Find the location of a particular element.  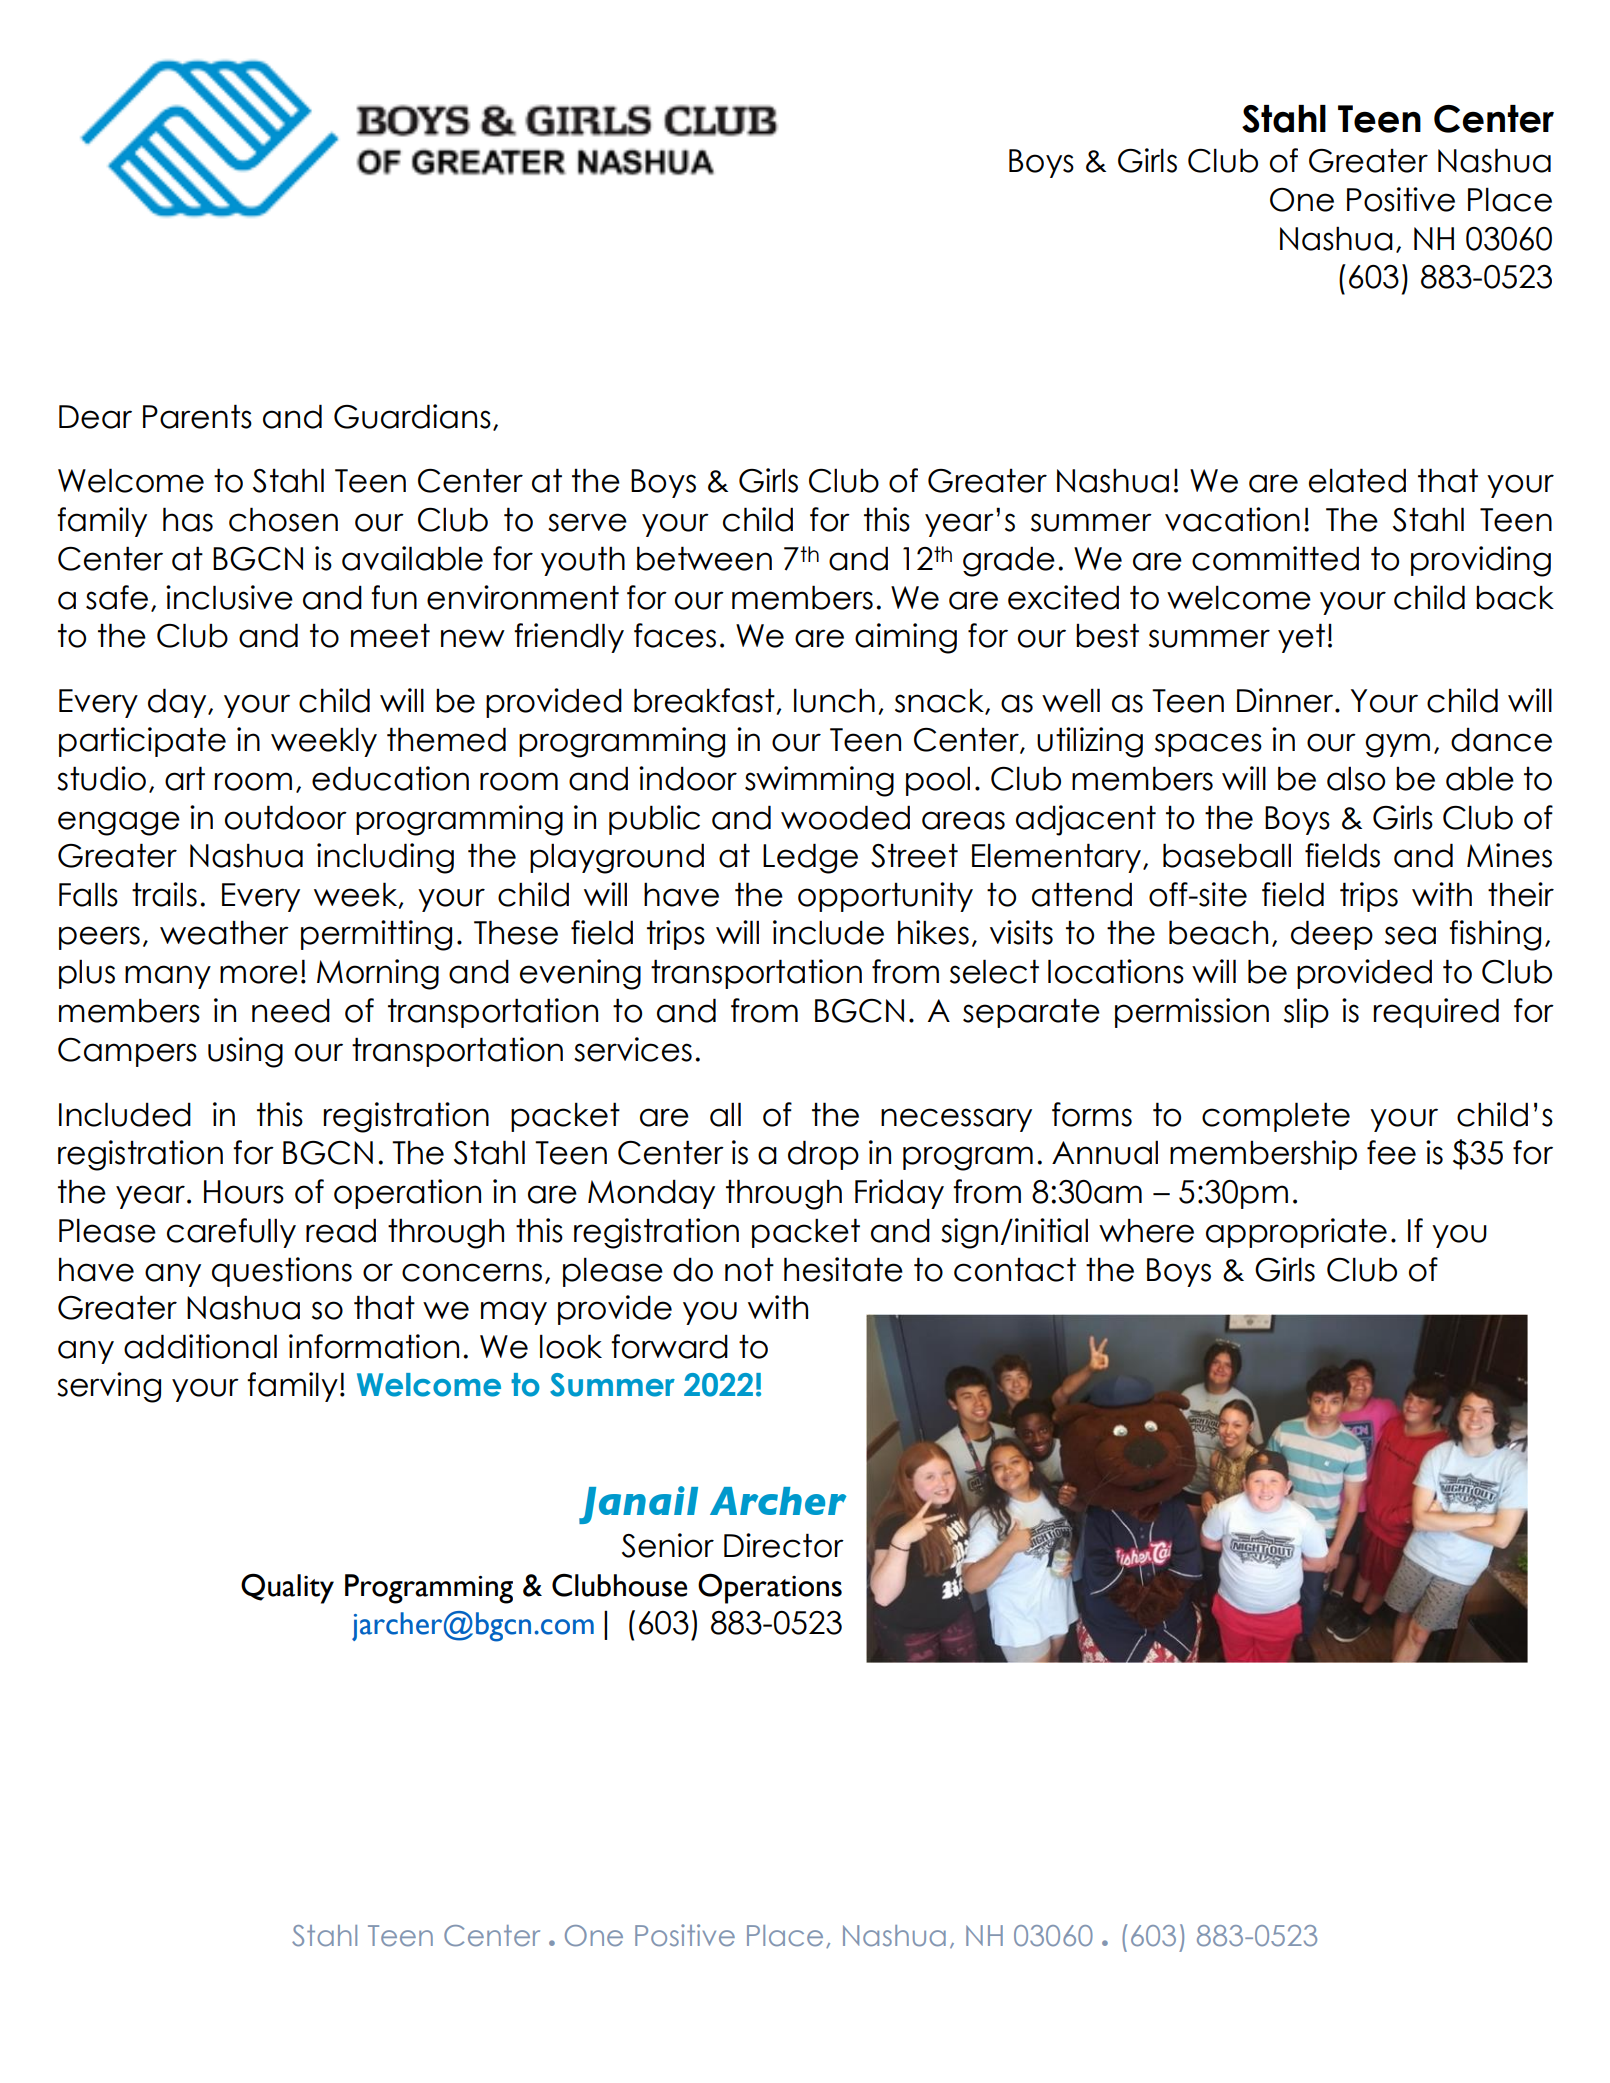

wooded is located at coordinates (845, 817).
